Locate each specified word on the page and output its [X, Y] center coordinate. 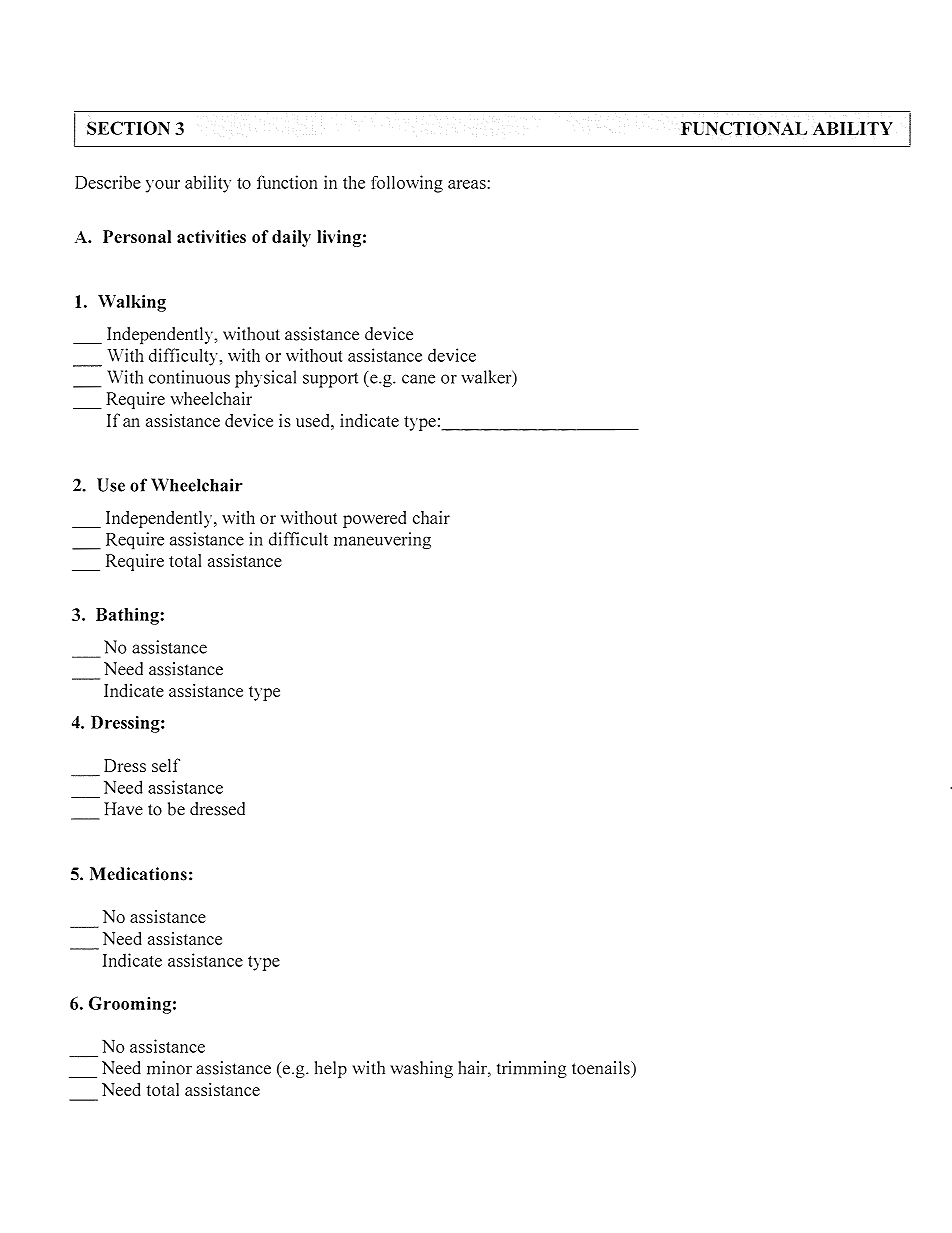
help [331, 1070]
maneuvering [382, 540]
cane [418, 379]
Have [123, 809]
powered [374, 519]
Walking [132, 303]
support [330, 380]
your [163, 186]
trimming [532, 1069]
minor [169, 1068]
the [354, 182]
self [166, 765]
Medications [138, 874]
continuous [189, 377]
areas [468, 184]
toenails [602, 1068]
